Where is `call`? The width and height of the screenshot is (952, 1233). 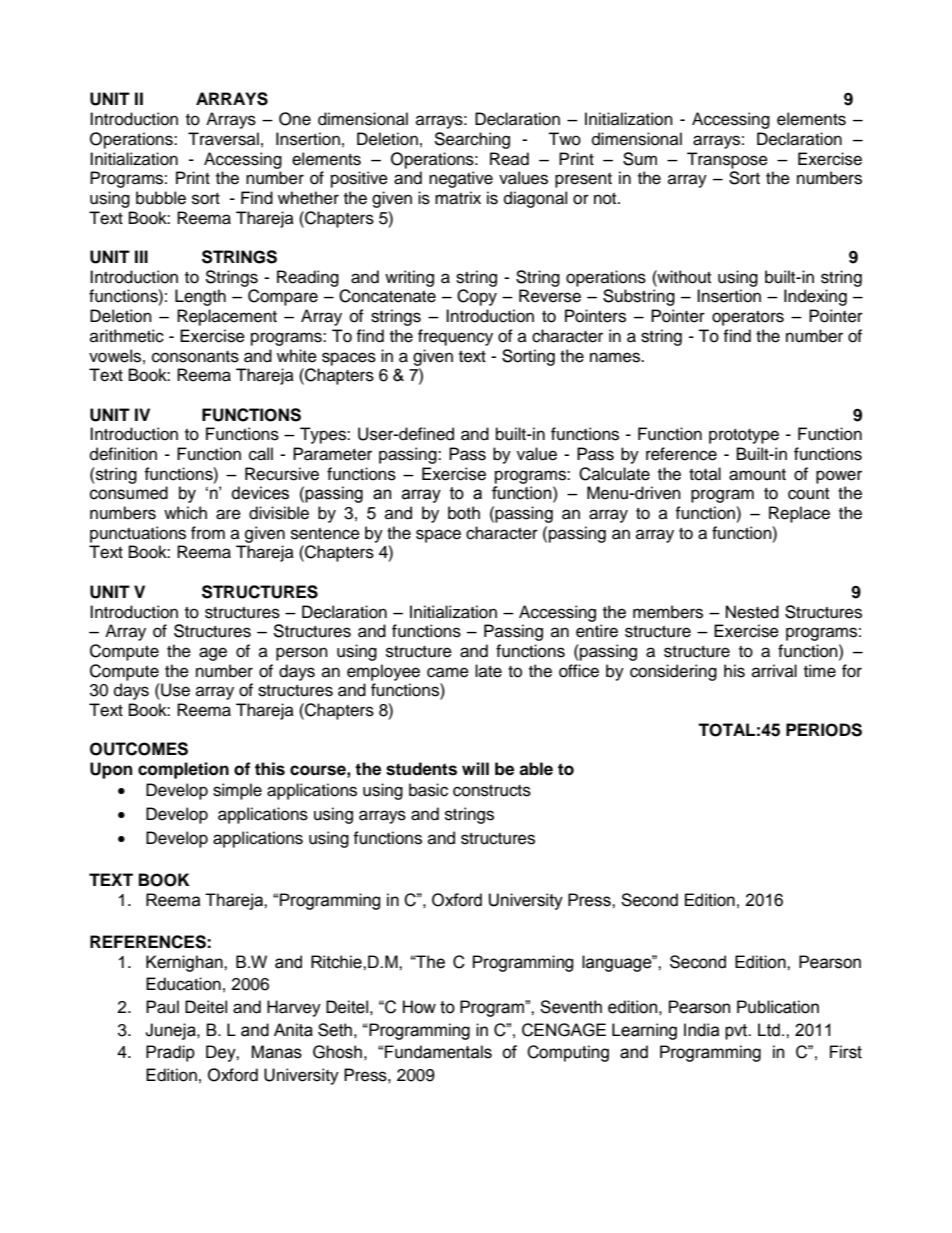 call is located at coordinates (261, 454).
